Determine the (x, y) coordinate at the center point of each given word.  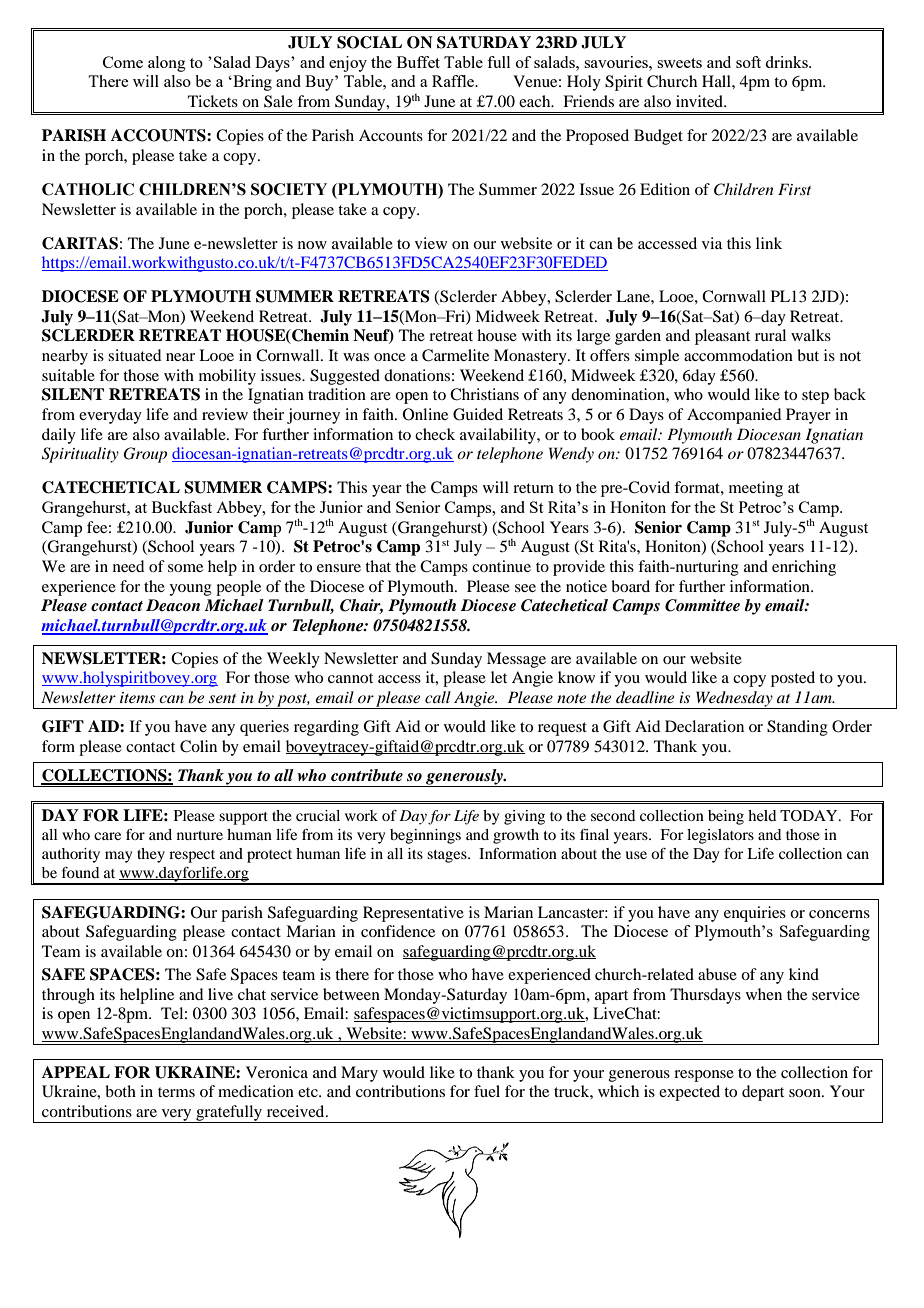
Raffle (454, 81)
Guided (478, 414)
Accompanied (734, 416)
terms (176, 1092)
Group (145, 455)
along (167, 64)
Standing (797, 728)
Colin (198, 746)
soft (748, 62)
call (438, 697)
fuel (487, 1091)
